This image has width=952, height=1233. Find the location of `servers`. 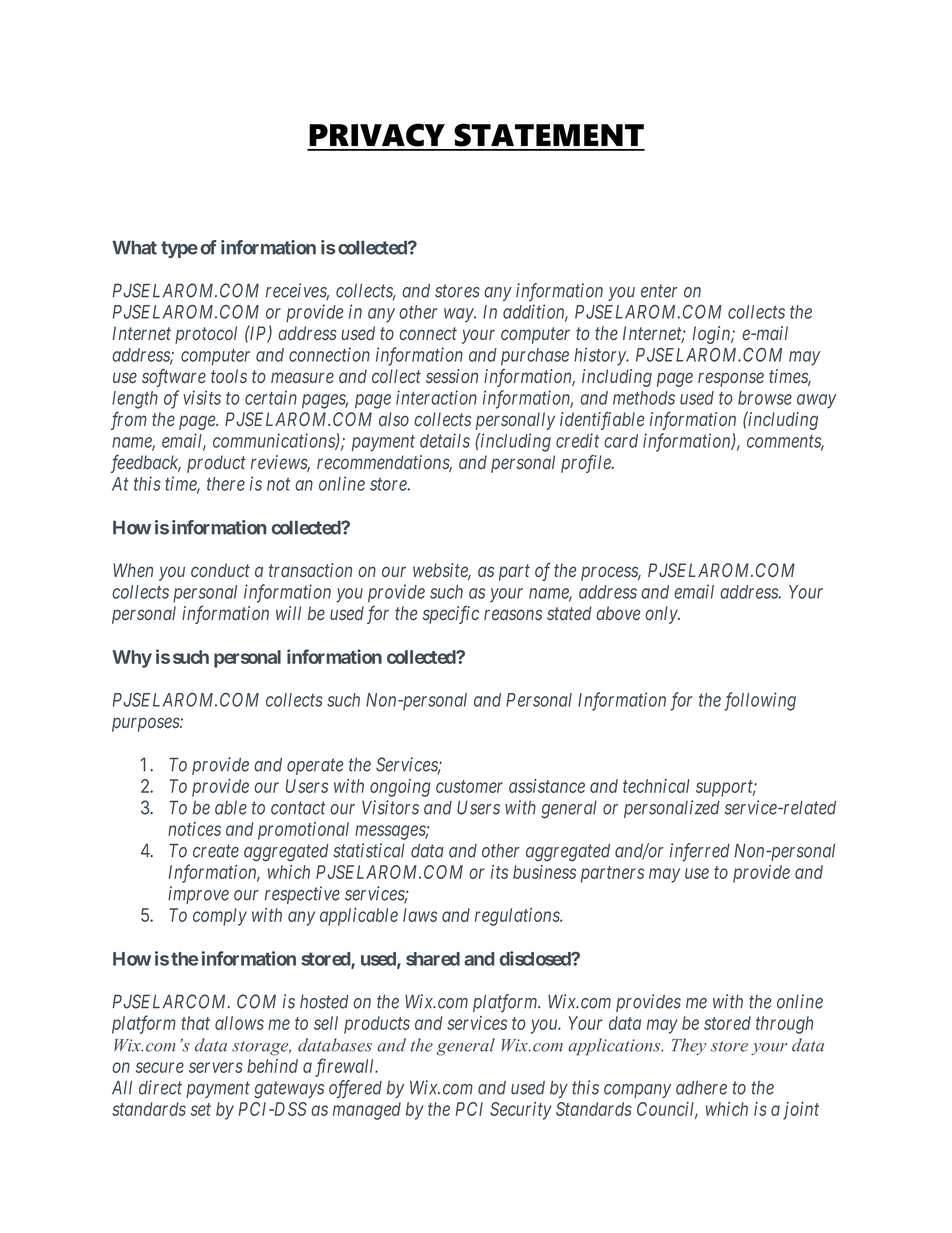

servers is located at coordinates (216, 1067).
